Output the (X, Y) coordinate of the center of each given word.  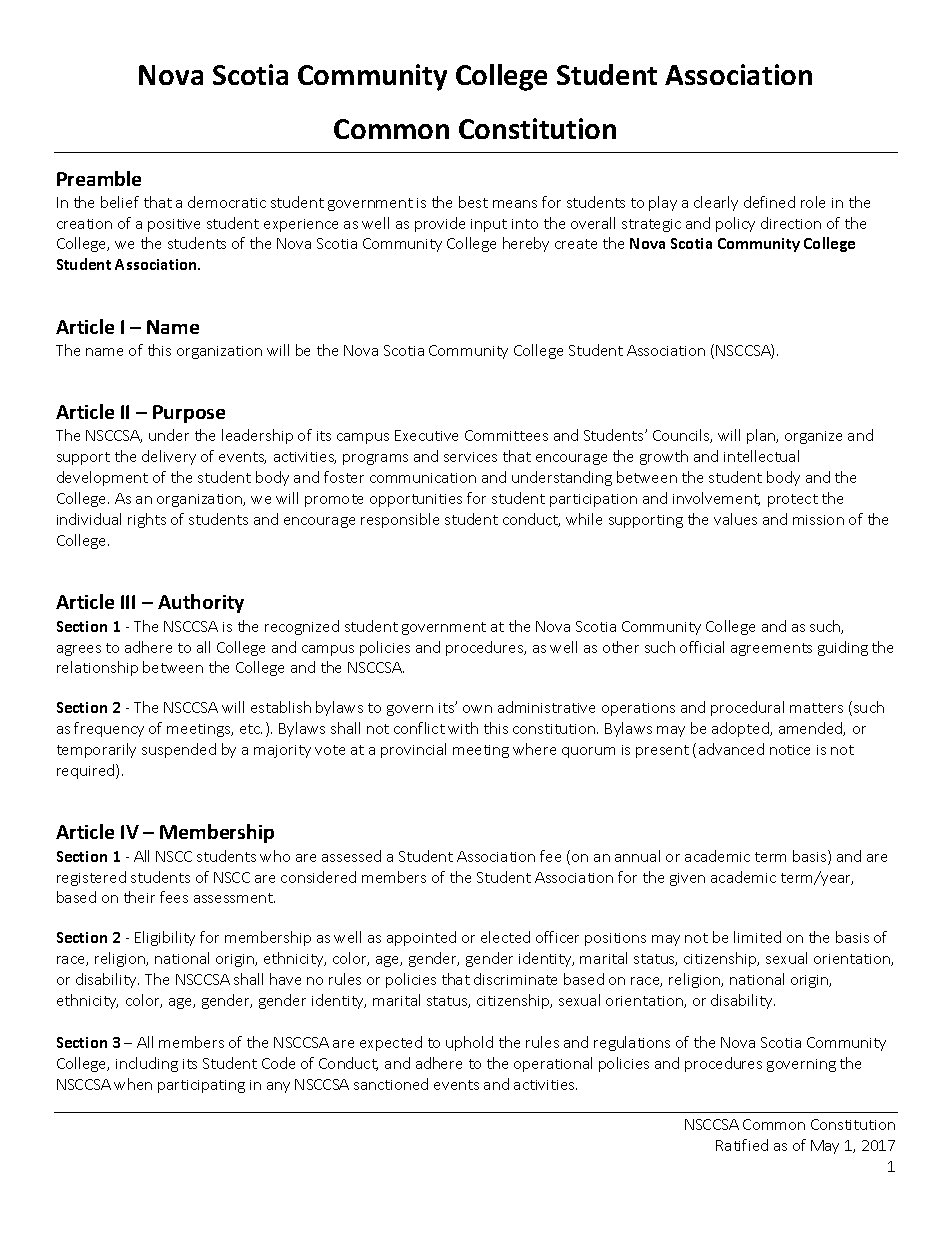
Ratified (742, 1145)
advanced (731, 749)
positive (174, 225)
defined (769, 202)
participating (201, 1086)
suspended (179, 750)
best (473, 202)
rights (147, 520)
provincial (413, 750)
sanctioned (391, 1084)
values (735, 519)
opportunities (416, 500)
